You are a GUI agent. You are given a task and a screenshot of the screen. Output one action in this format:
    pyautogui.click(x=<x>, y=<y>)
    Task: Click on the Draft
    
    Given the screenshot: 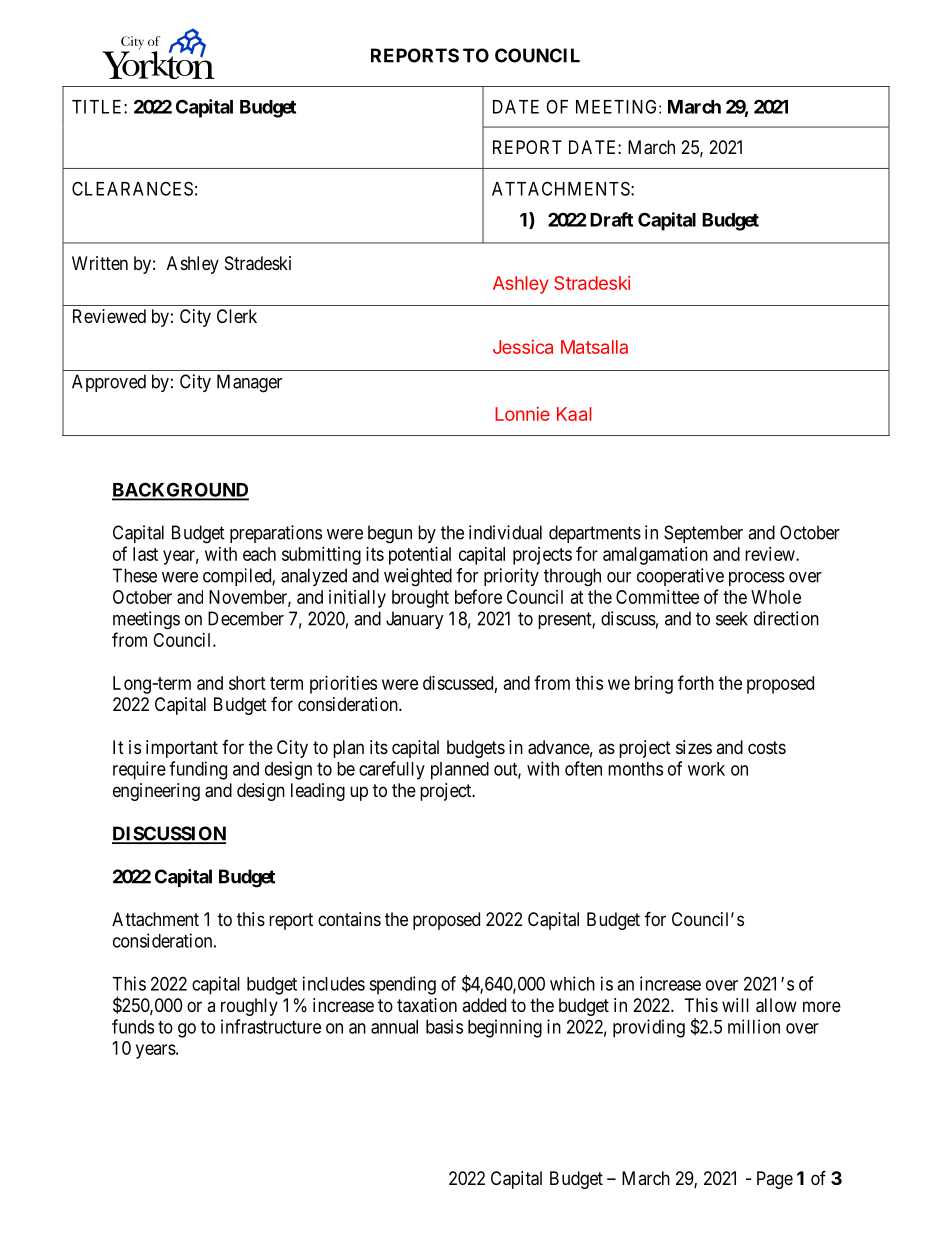 What is the action you would take?
    pyautogui.click(x=611, y=219)
